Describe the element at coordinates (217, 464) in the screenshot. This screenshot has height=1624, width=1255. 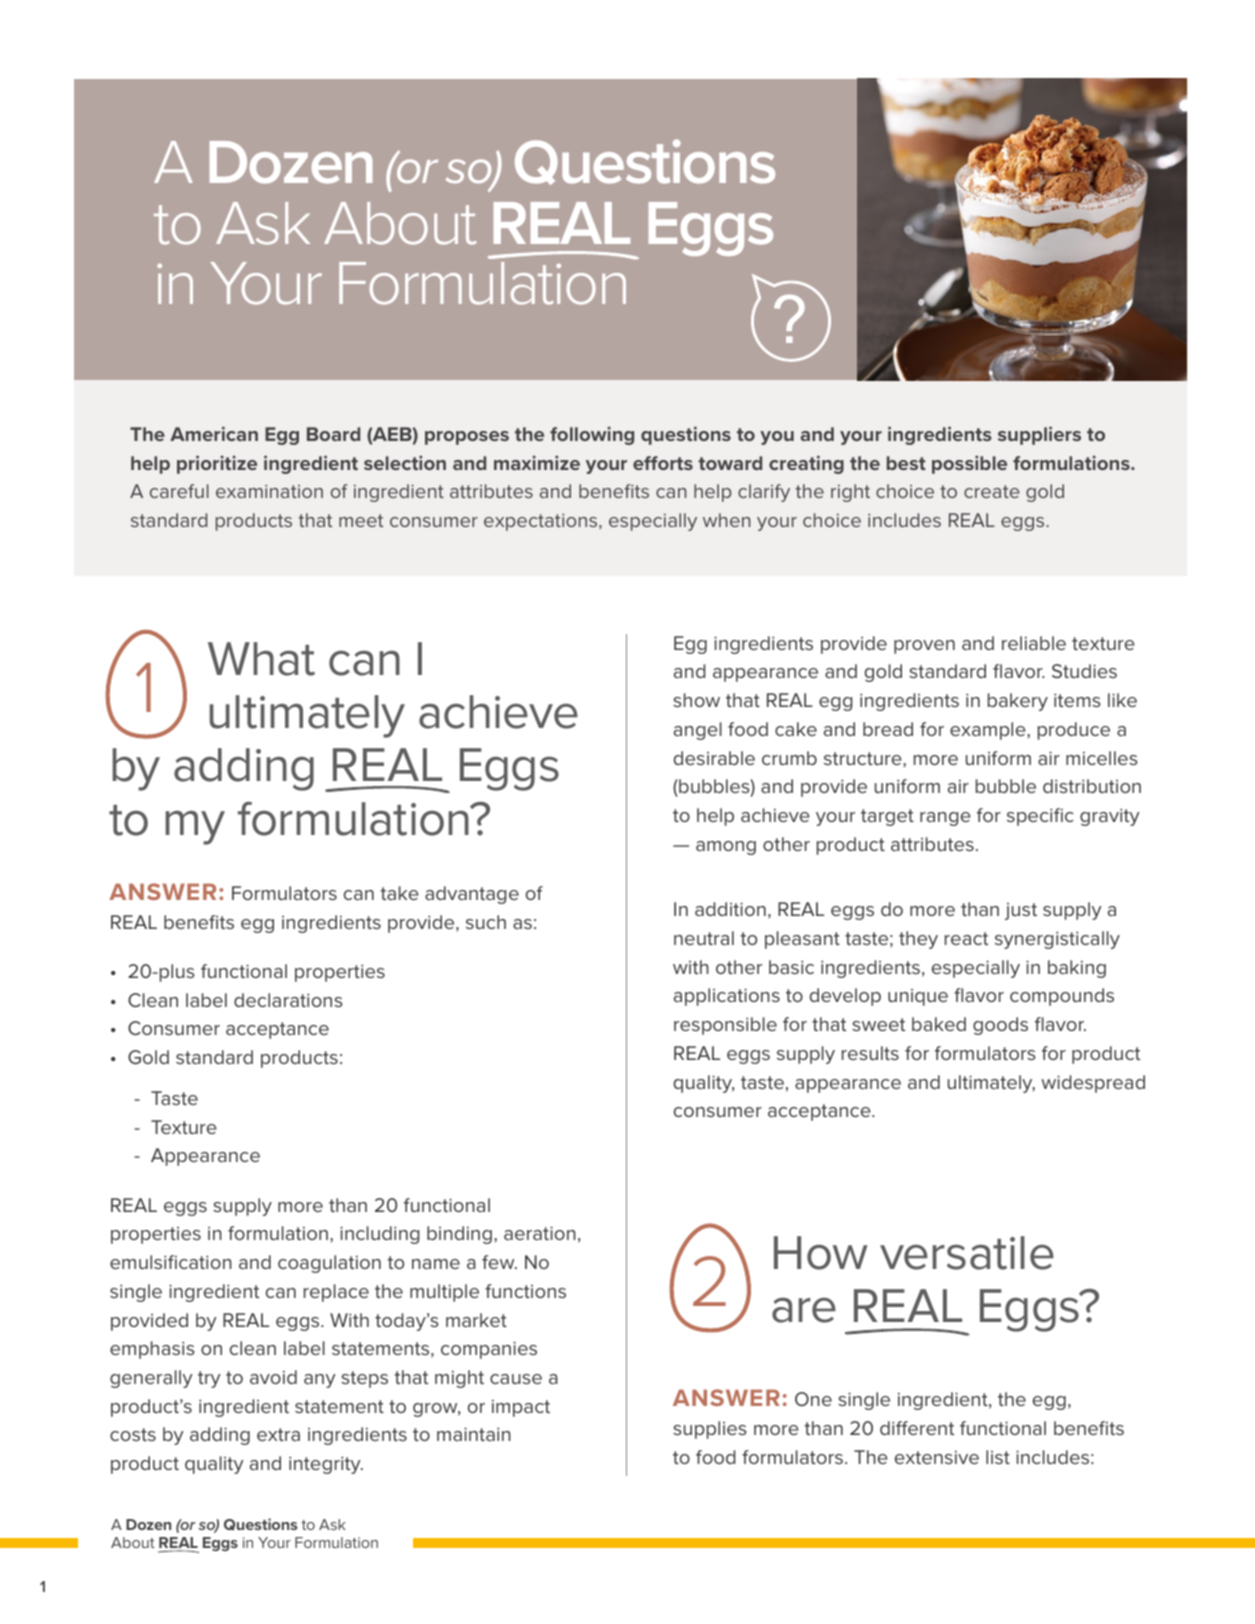
I see `prioritize` at that location.
